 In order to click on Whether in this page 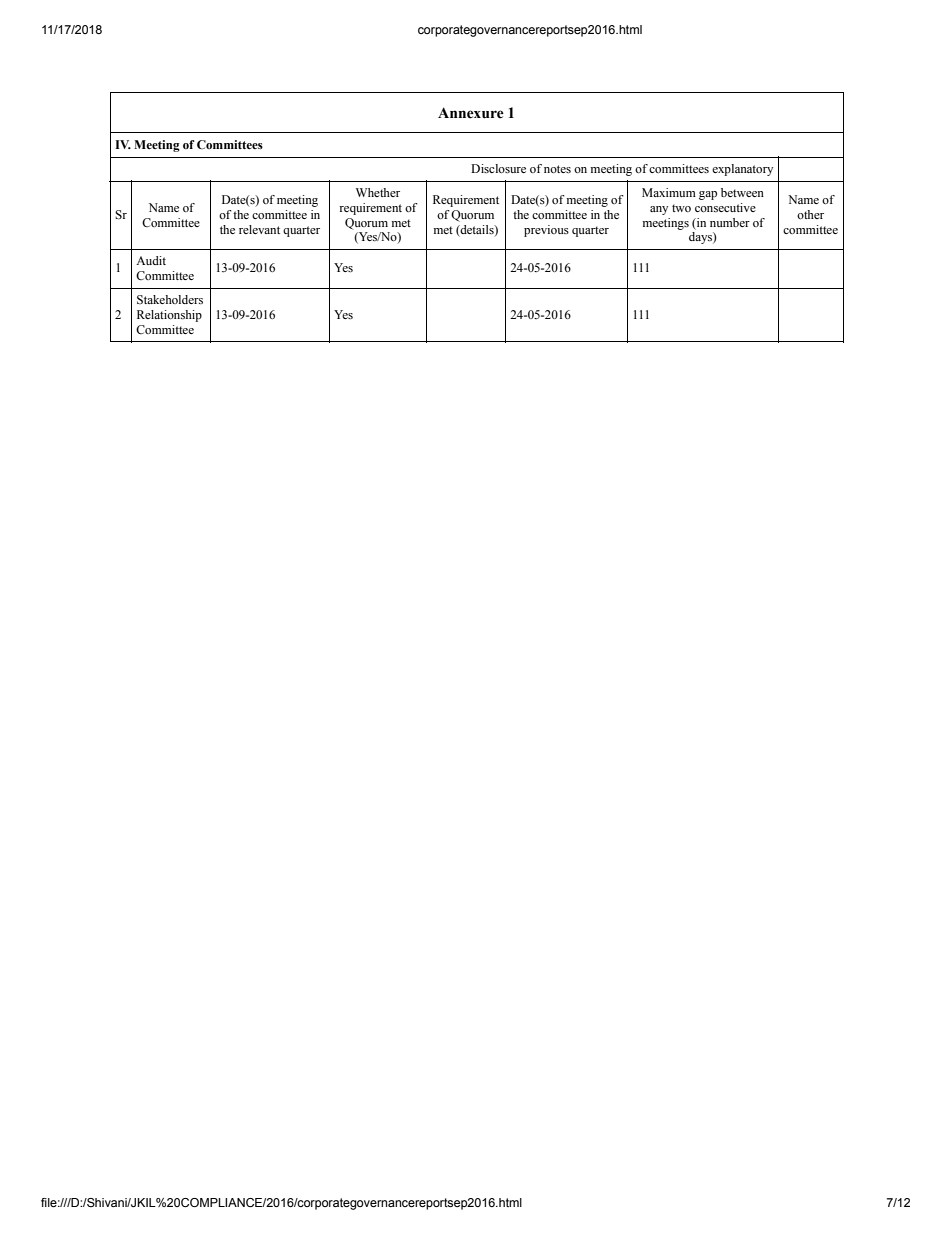, I will do `click(378, 192)`.
